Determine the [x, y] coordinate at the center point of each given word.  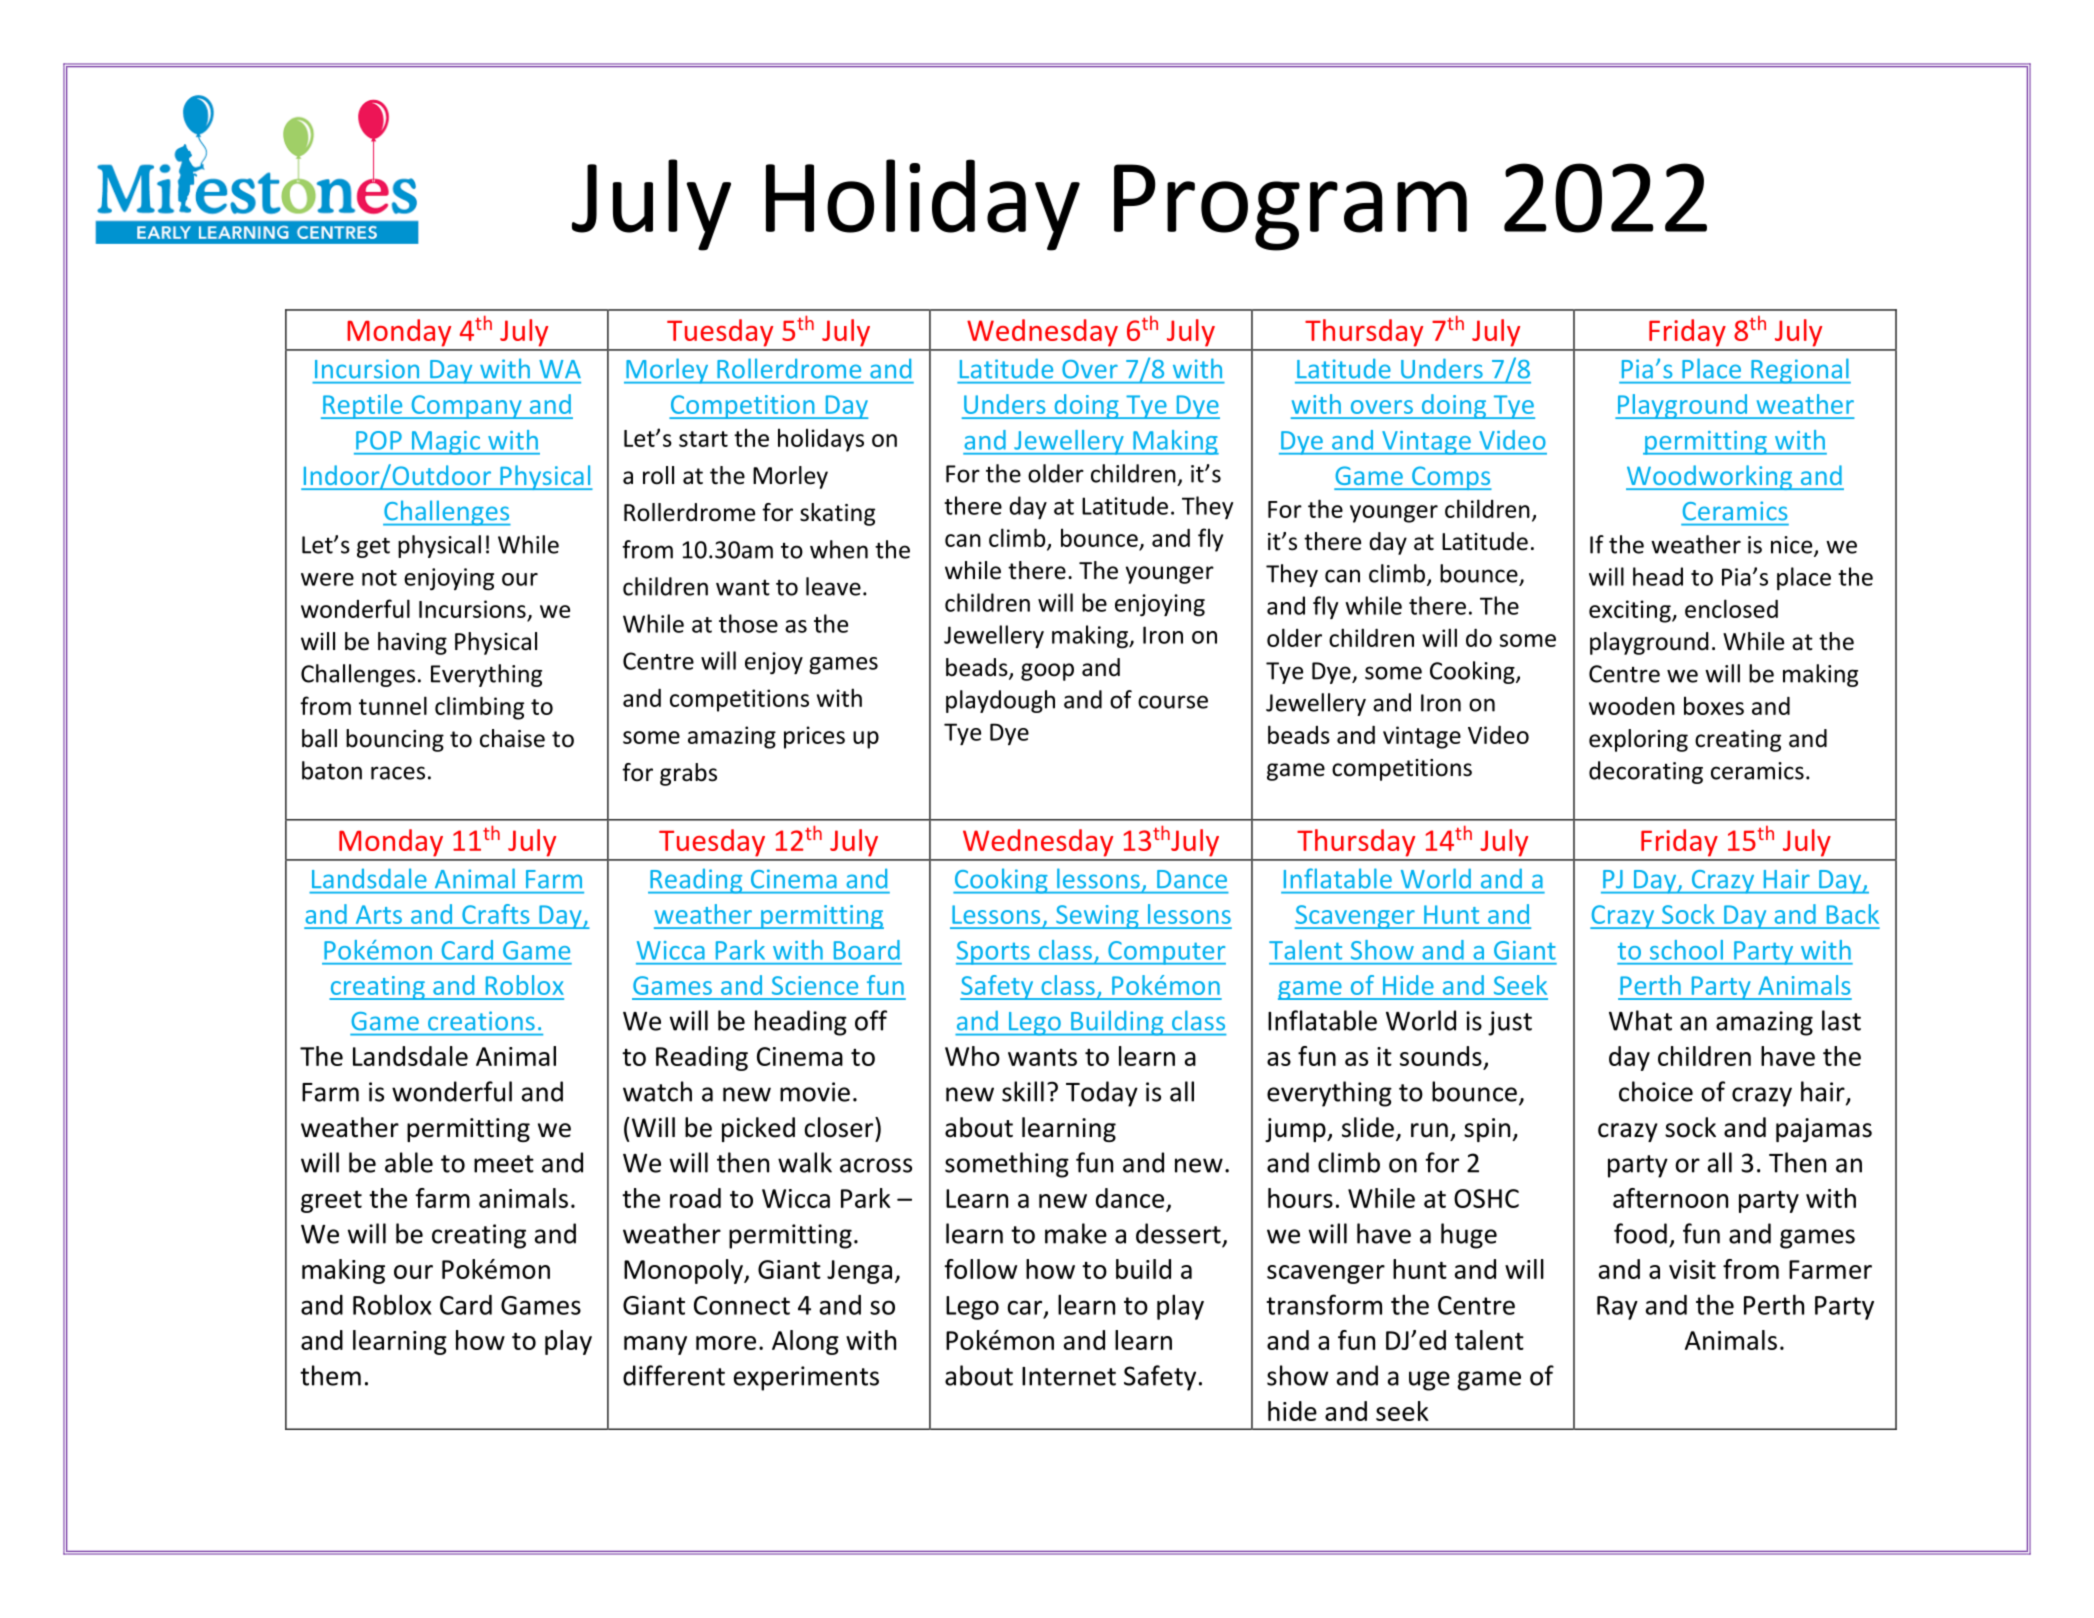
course [1173, 702]
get [373, 547]
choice [1656, 1091]
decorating [1646, 772]
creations [481, 1021]
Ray [1617, 1308]
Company [466, 407]
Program [1290, 207]
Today [1102, 1094]
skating [837, 514]
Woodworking [1710, 477]
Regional [1800, 371]
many [655, 1345]
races [398, 773]
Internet [1069, 1376]
